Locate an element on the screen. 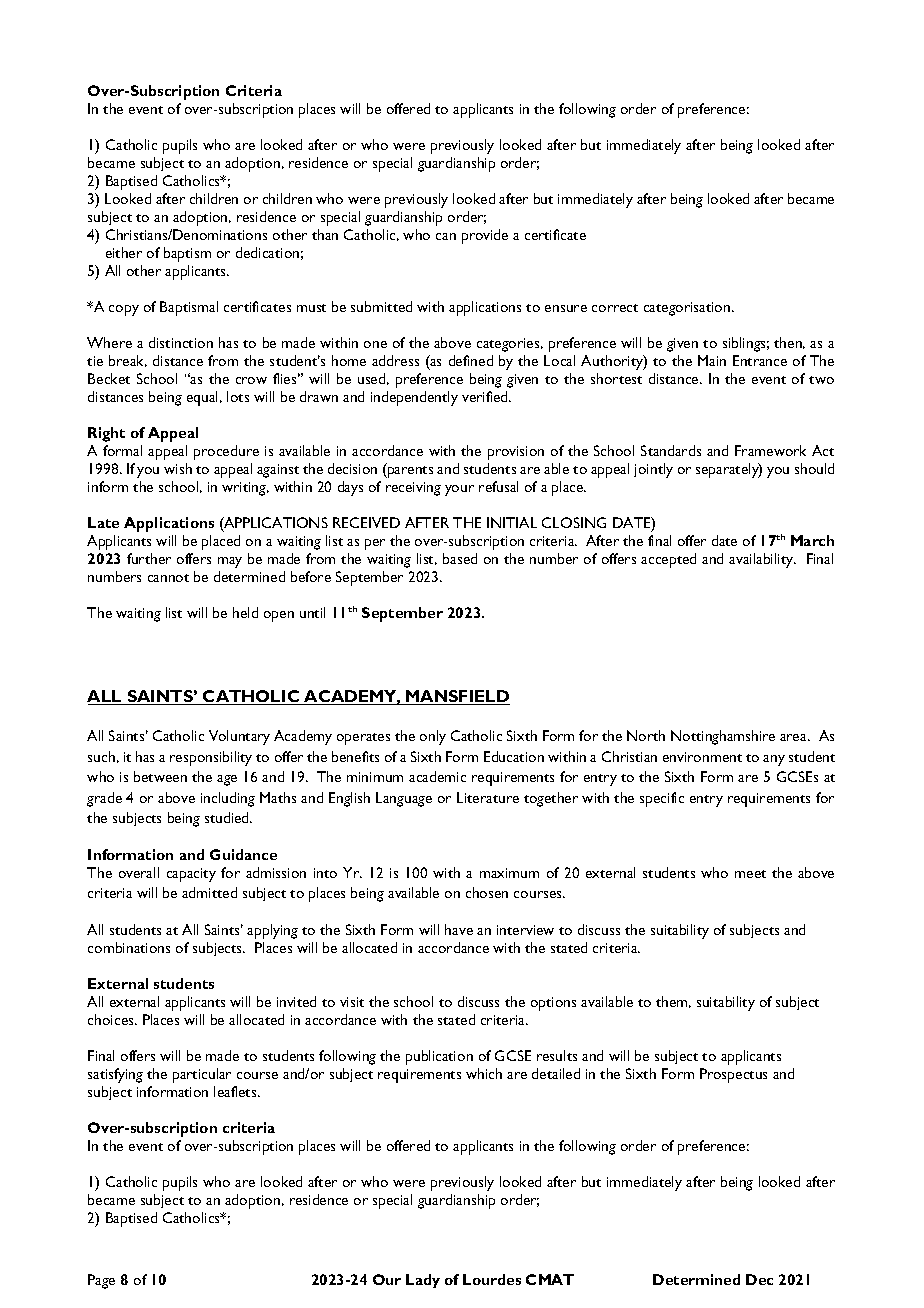 The width and height of the screenshot is (924, 1308). either is located at coordinates (124, 252).
